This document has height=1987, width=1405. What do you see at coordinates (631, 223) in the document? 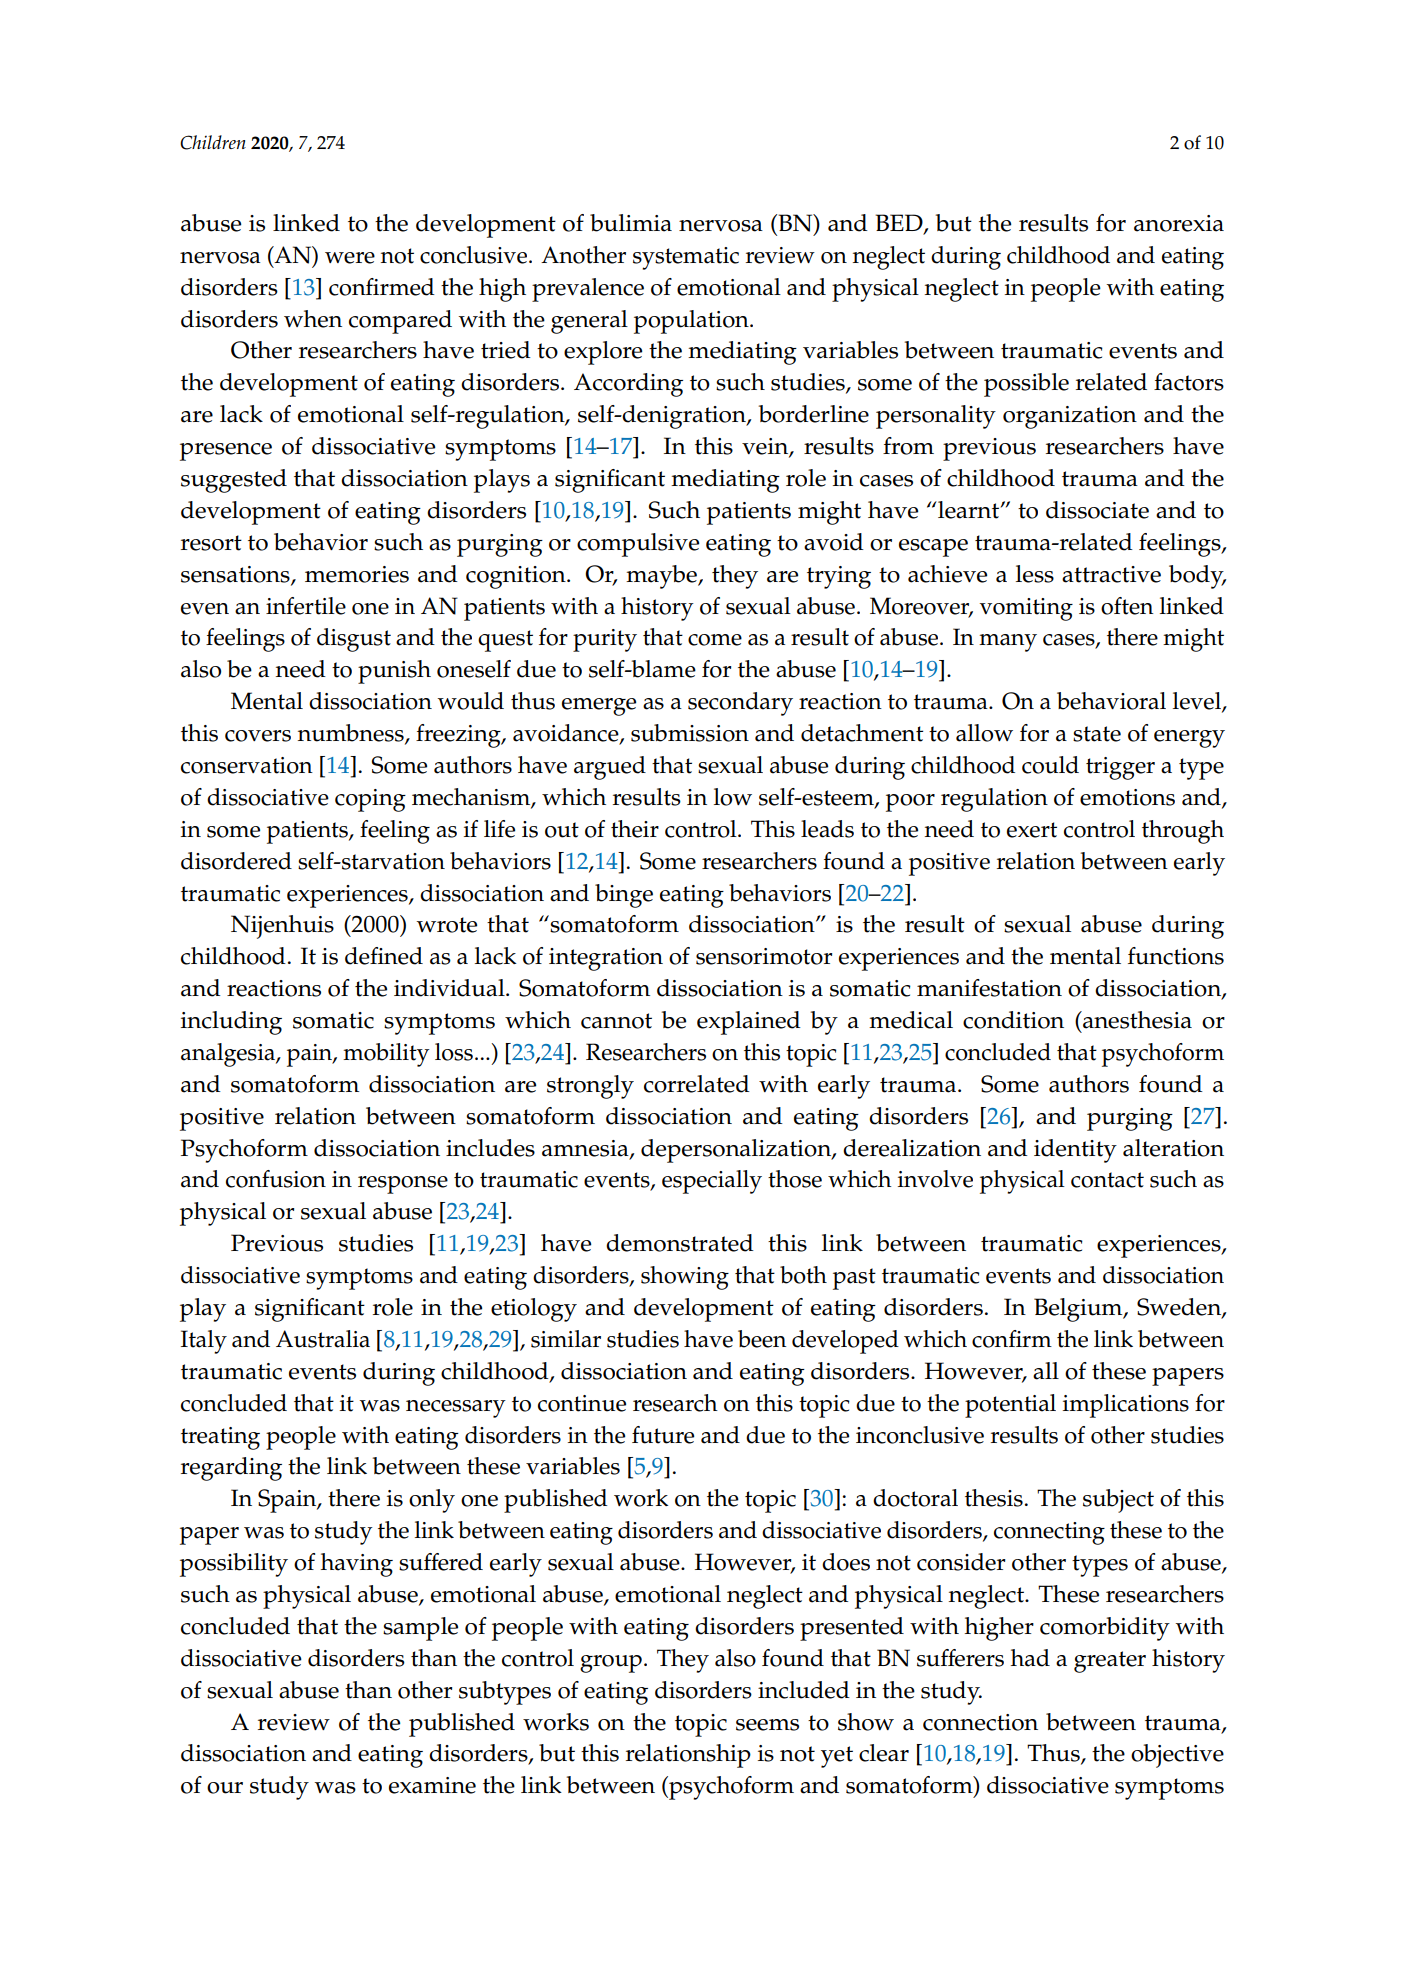
I see `bulimia` at bounding box center [631, 223].
